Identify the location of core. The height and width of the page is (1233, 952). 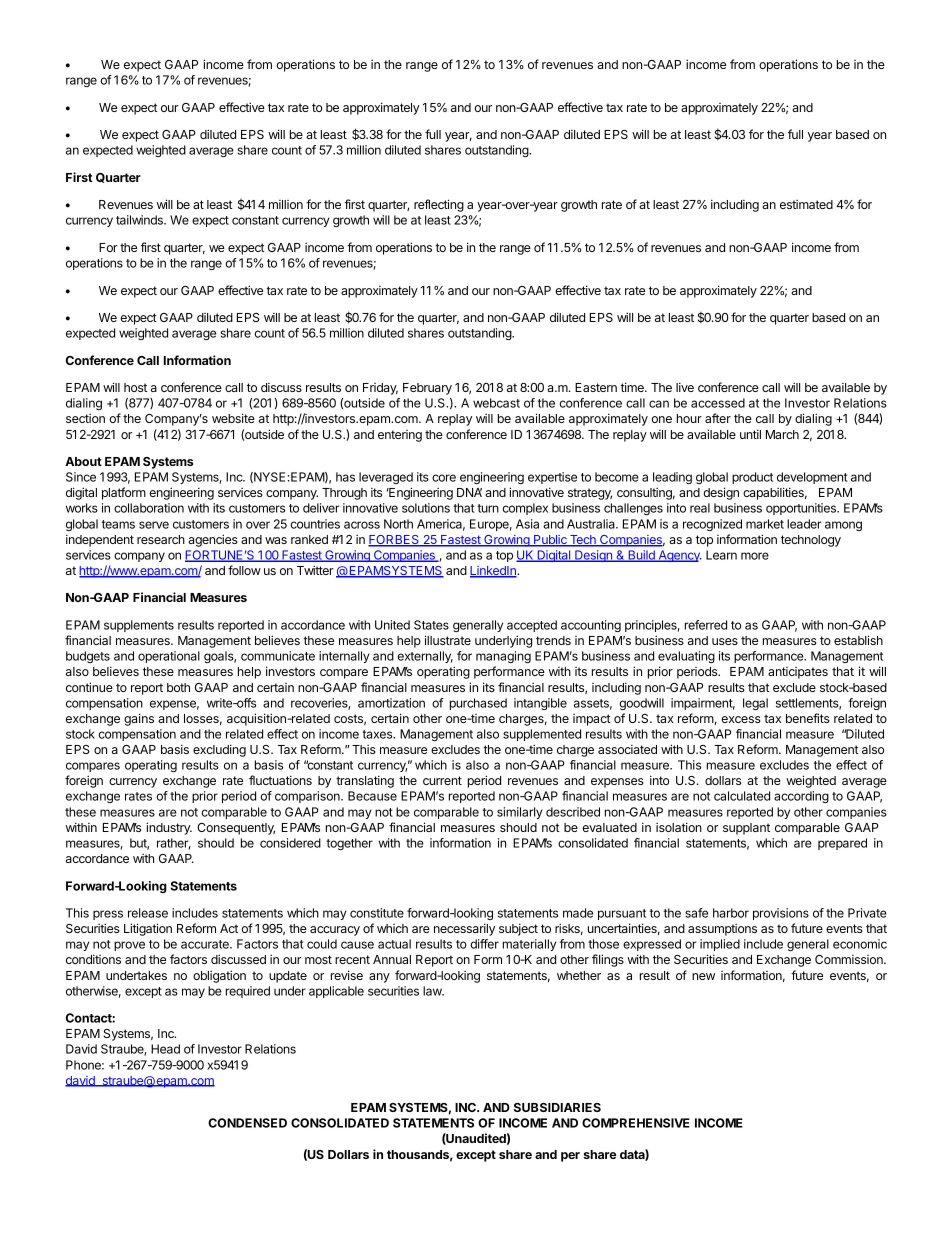
(444, 478).
